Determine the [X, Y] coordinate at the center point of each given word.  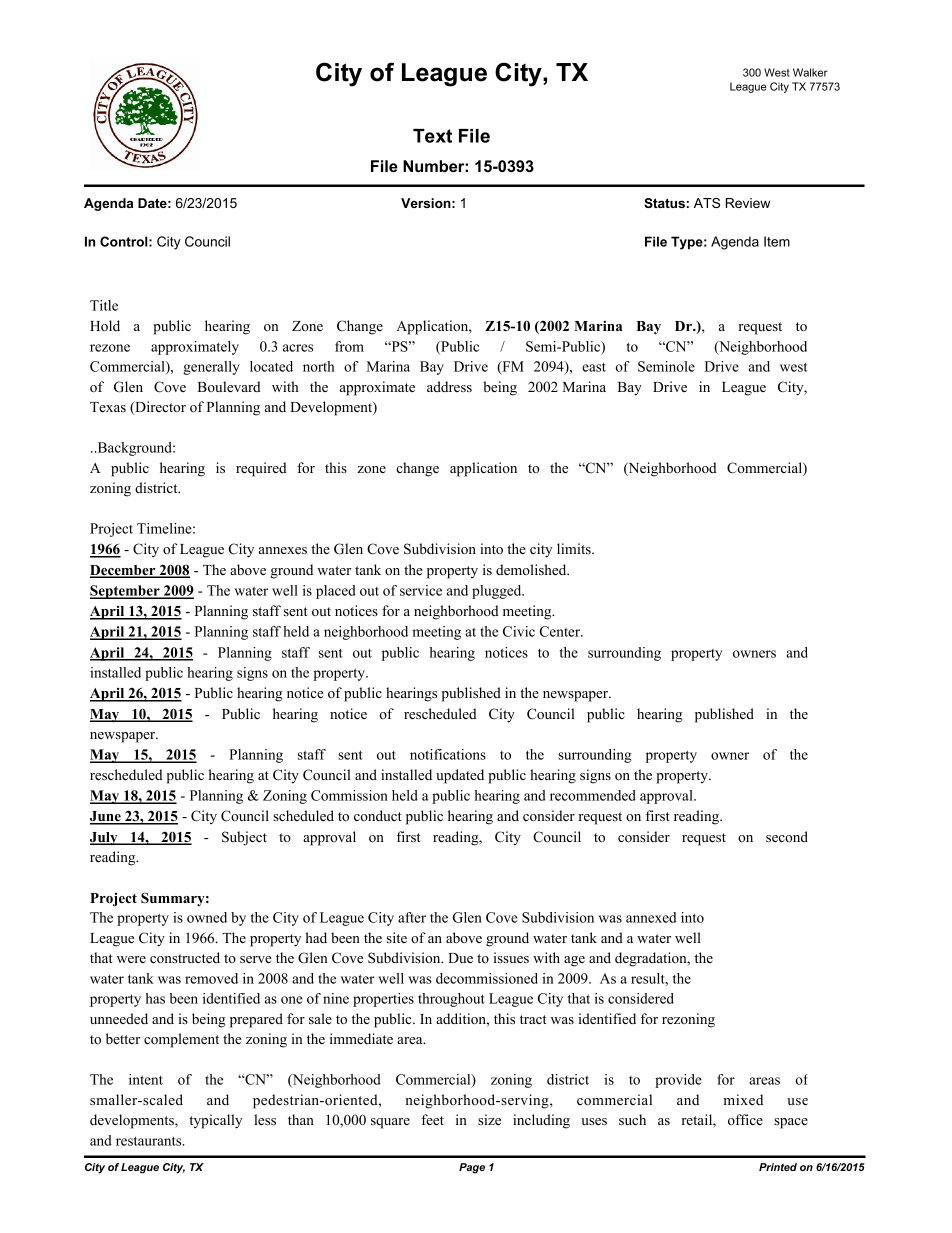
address [449, 386]
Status [664, 203]
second [787, 836]
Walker [810, 72]
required [261, 469]
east [594, 367]
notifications [448, 754]
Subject [244, 838]
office [745, 1119]
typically [215, 1121]
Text [432, 136]
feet [432, 1119]
